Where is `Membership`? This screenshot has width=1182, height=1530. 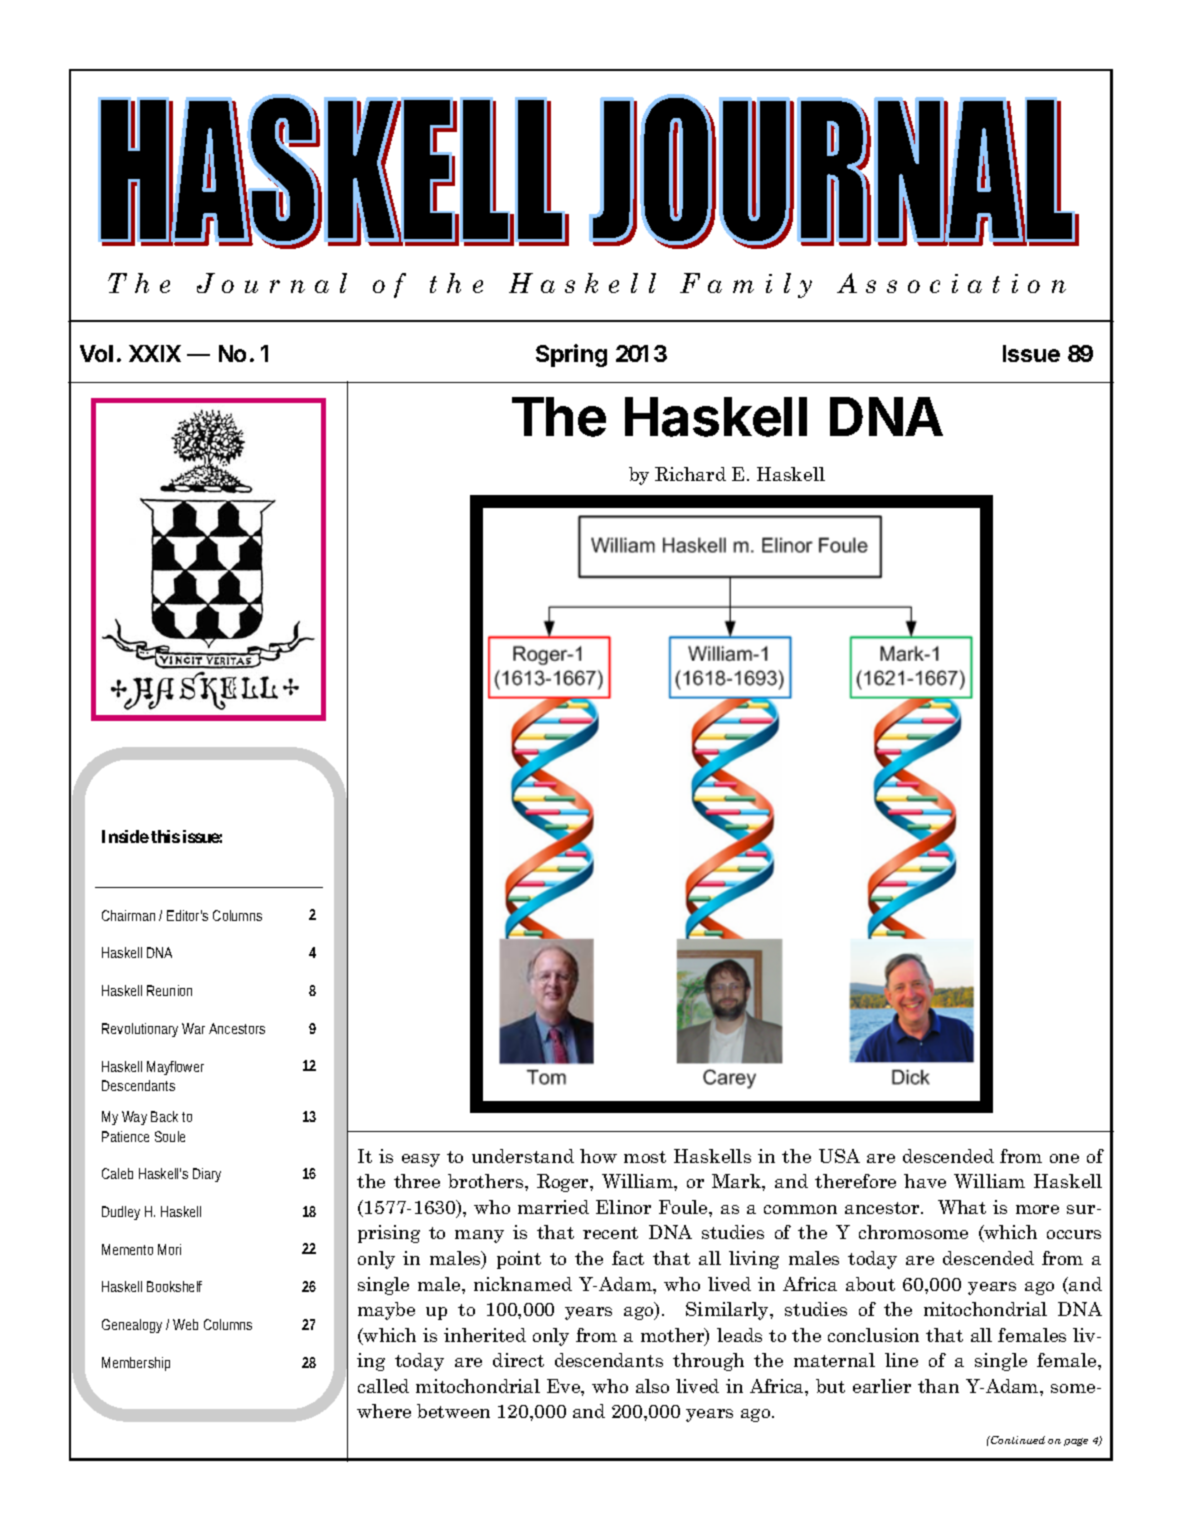 Membership is located at coordinates (136, 1364).
